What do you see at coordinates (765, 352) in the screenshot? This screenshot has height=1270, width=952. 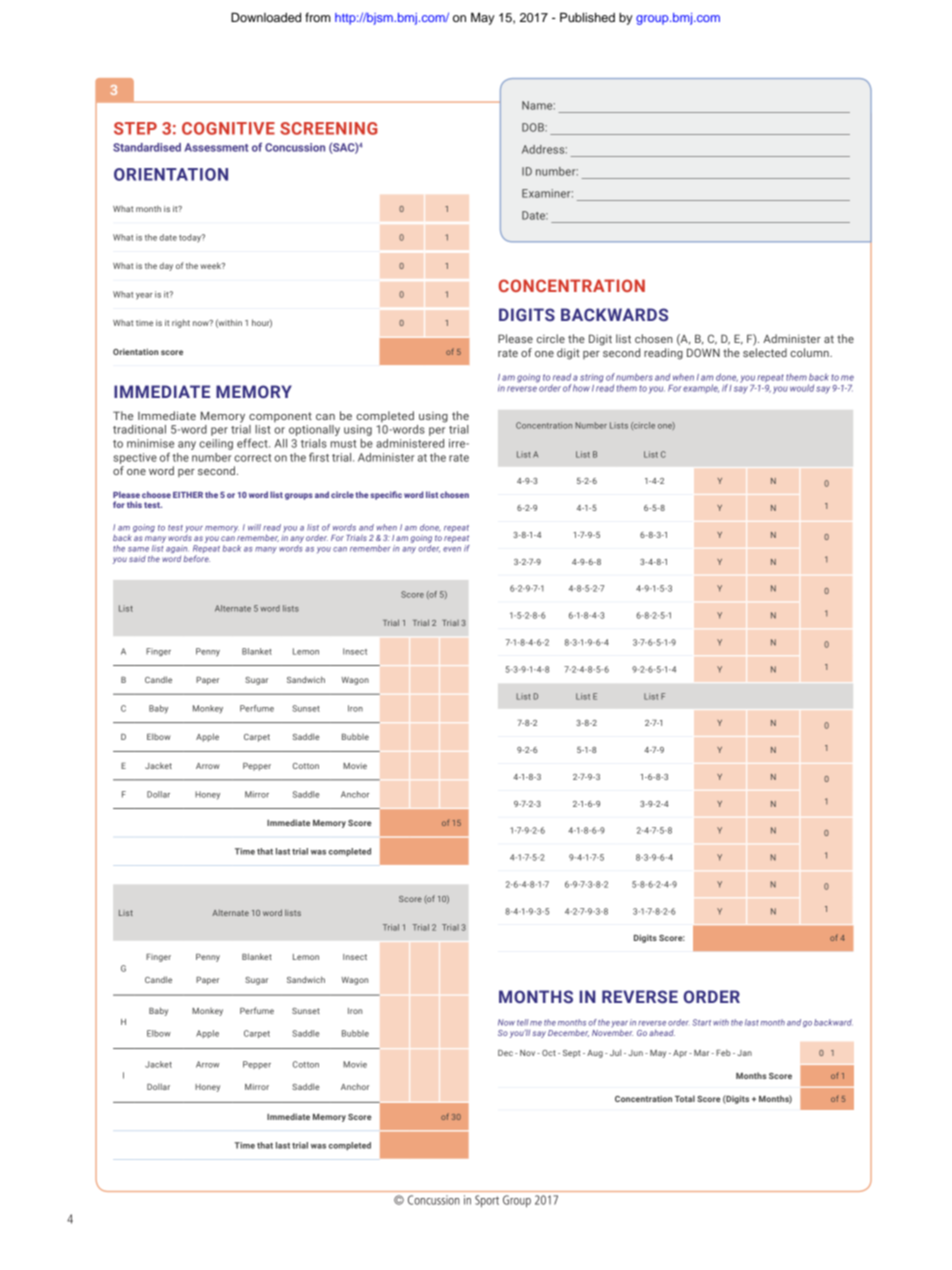 I see `selected` at bounding box center [765, 352].
